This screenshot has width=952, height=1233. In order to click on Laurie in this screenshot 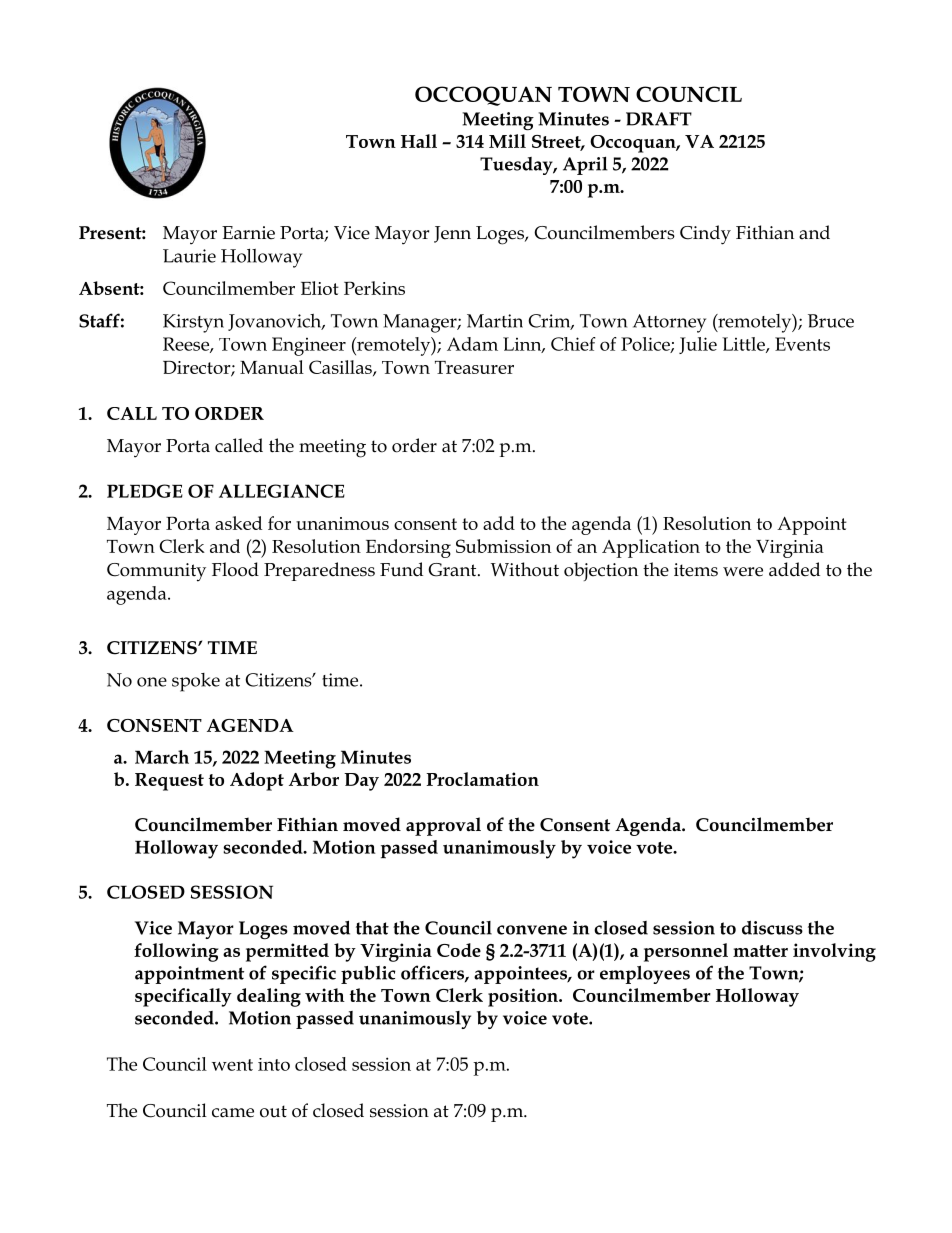, I will do `click(189, 256)`.
